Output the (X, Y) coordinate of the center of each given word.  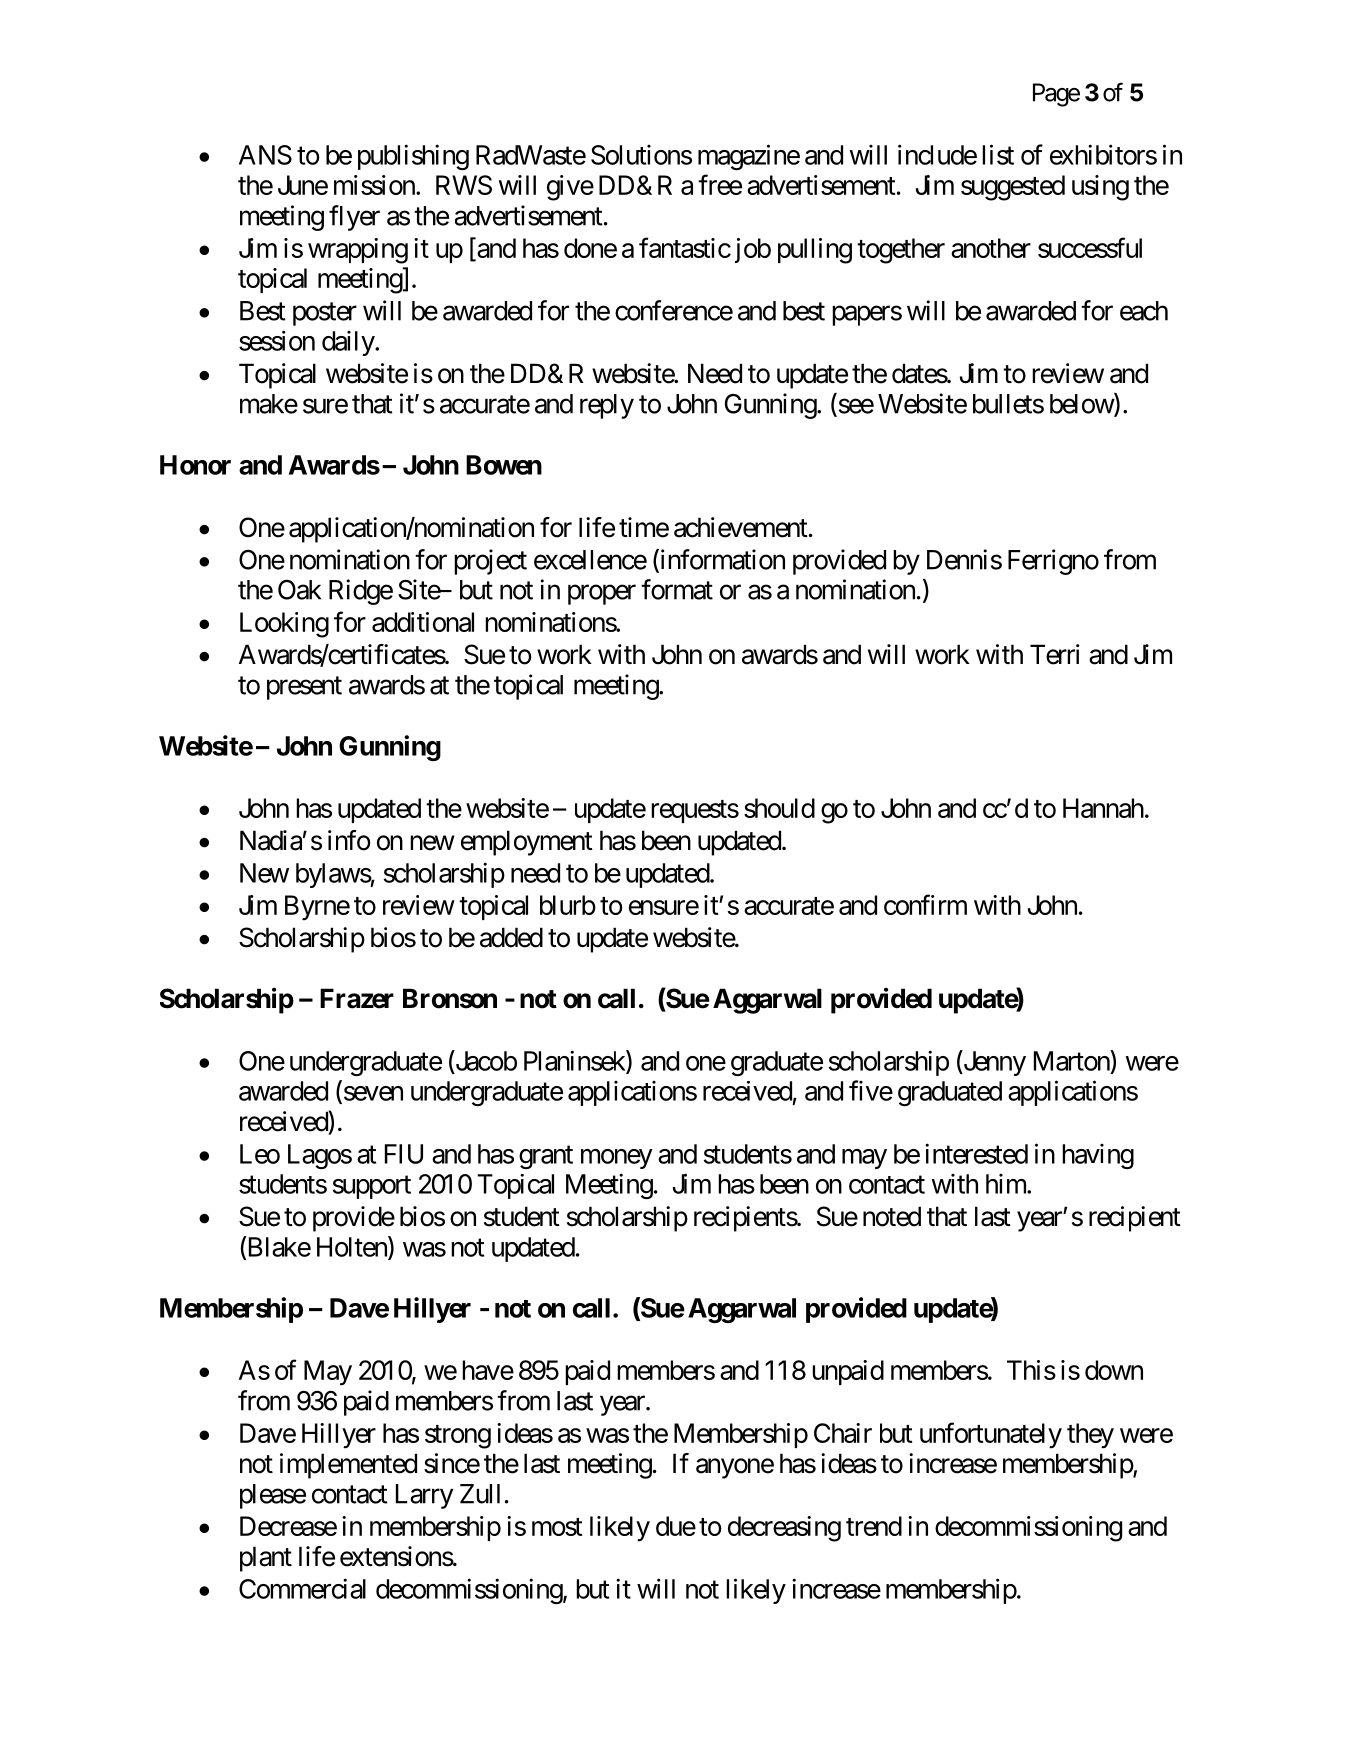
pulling (815, 251)
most (557, 1527)
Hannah (1103, 808)
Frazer (357, 998)
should (779, 808)
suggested (1013, 188)
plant (266, 1559)
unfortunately (991, 1435)
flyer (354, 218)
